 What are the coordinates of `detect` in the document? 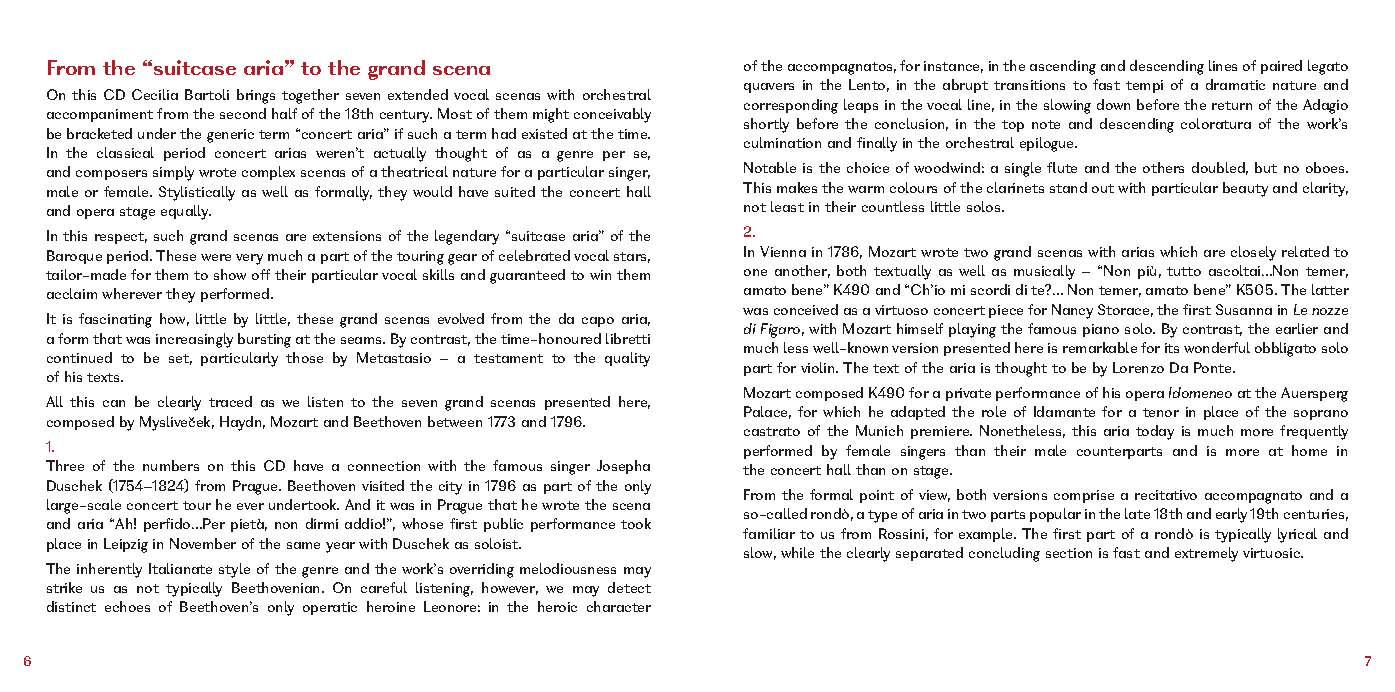 It's located at (629, 587).
